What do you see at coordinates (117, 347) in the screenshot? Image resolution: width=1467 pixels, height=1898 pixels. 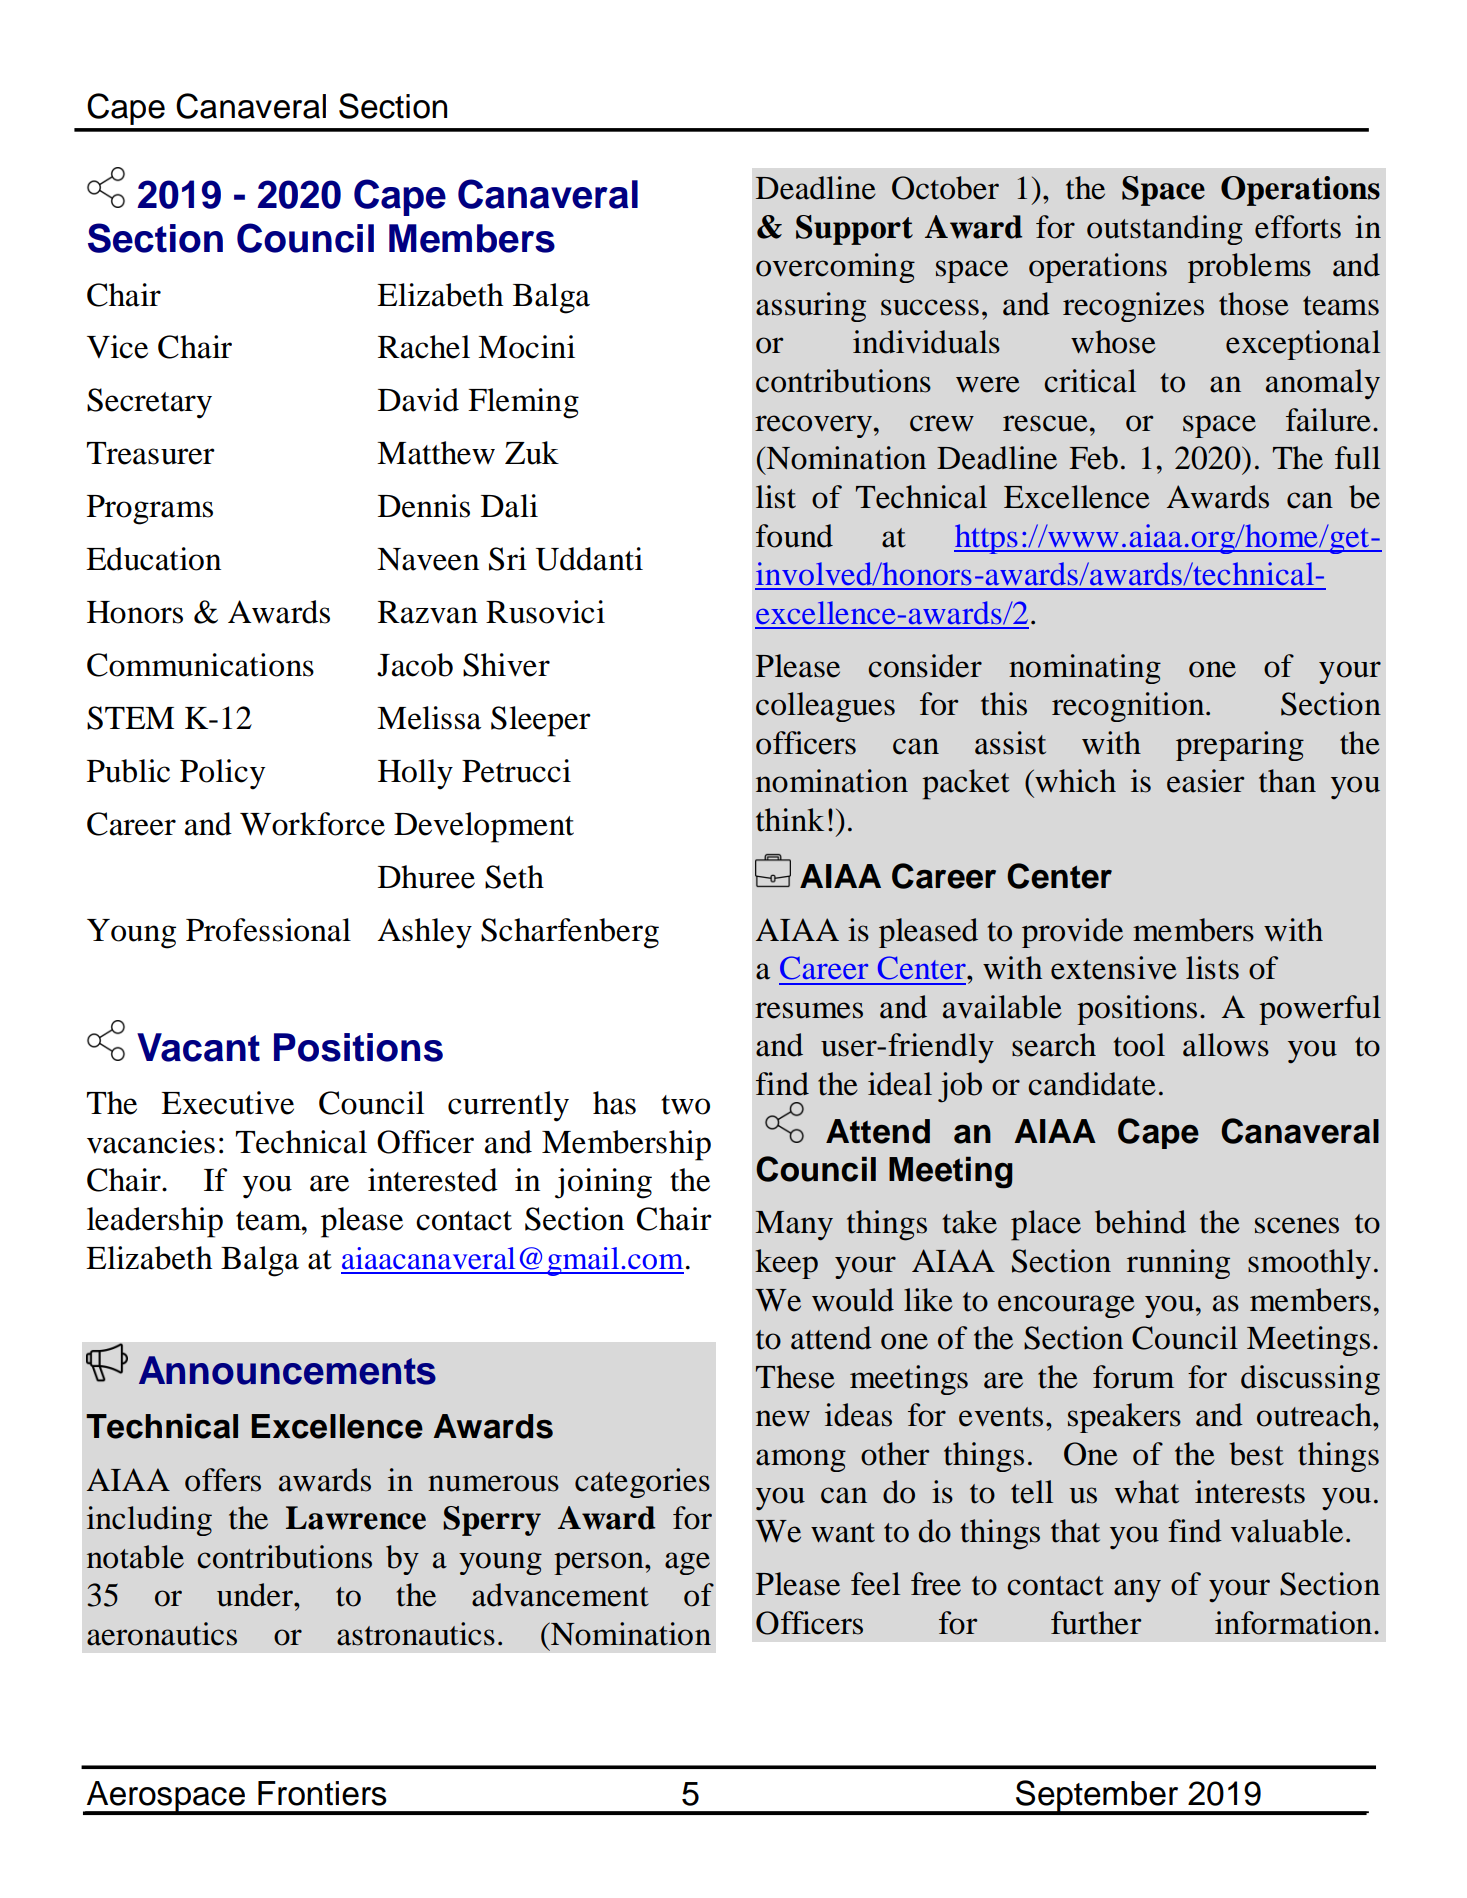 I see `Vice` at bounding box center [117, 347].
